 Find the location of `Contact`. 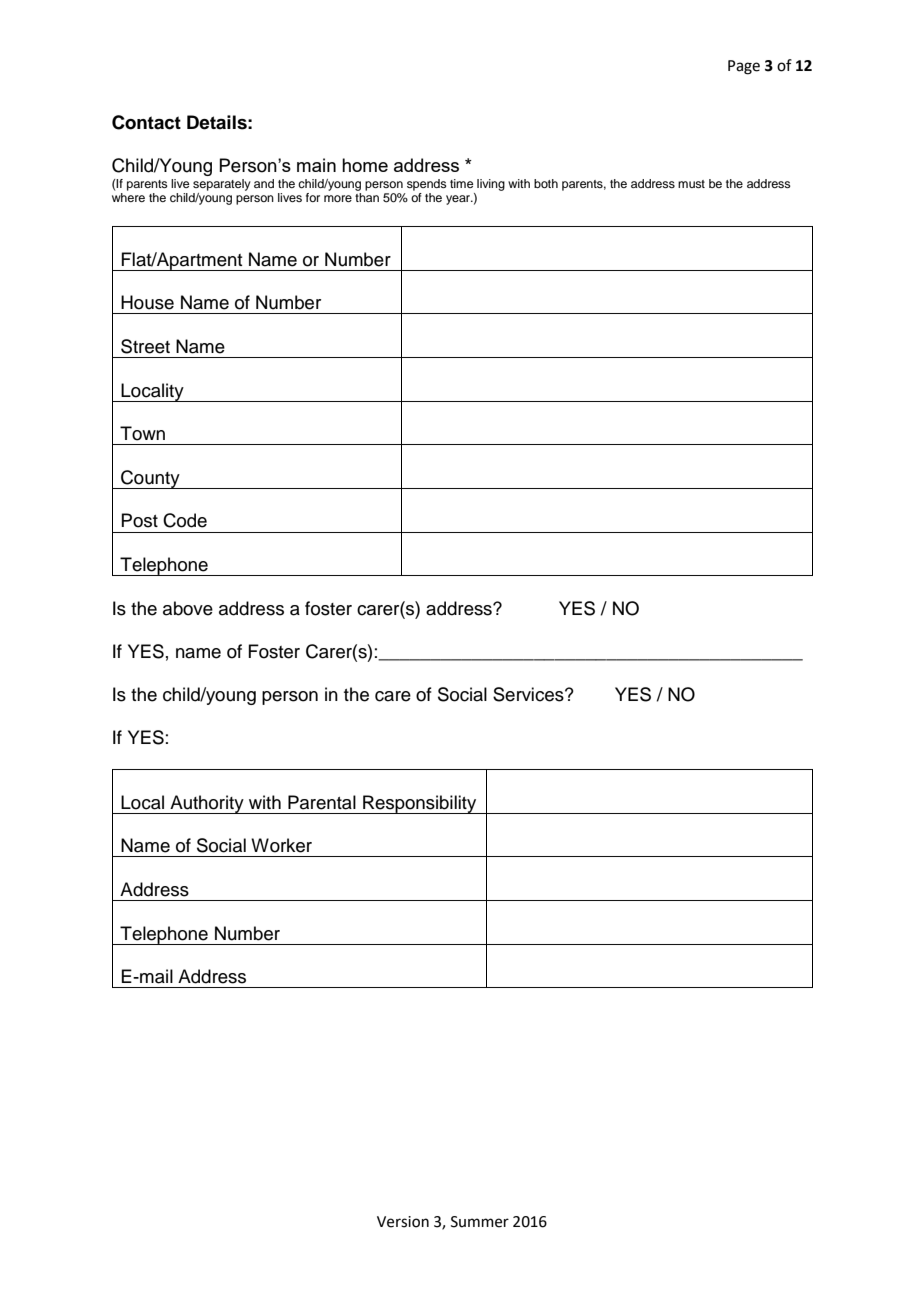

Contact is located at coordinates (146, 122).
